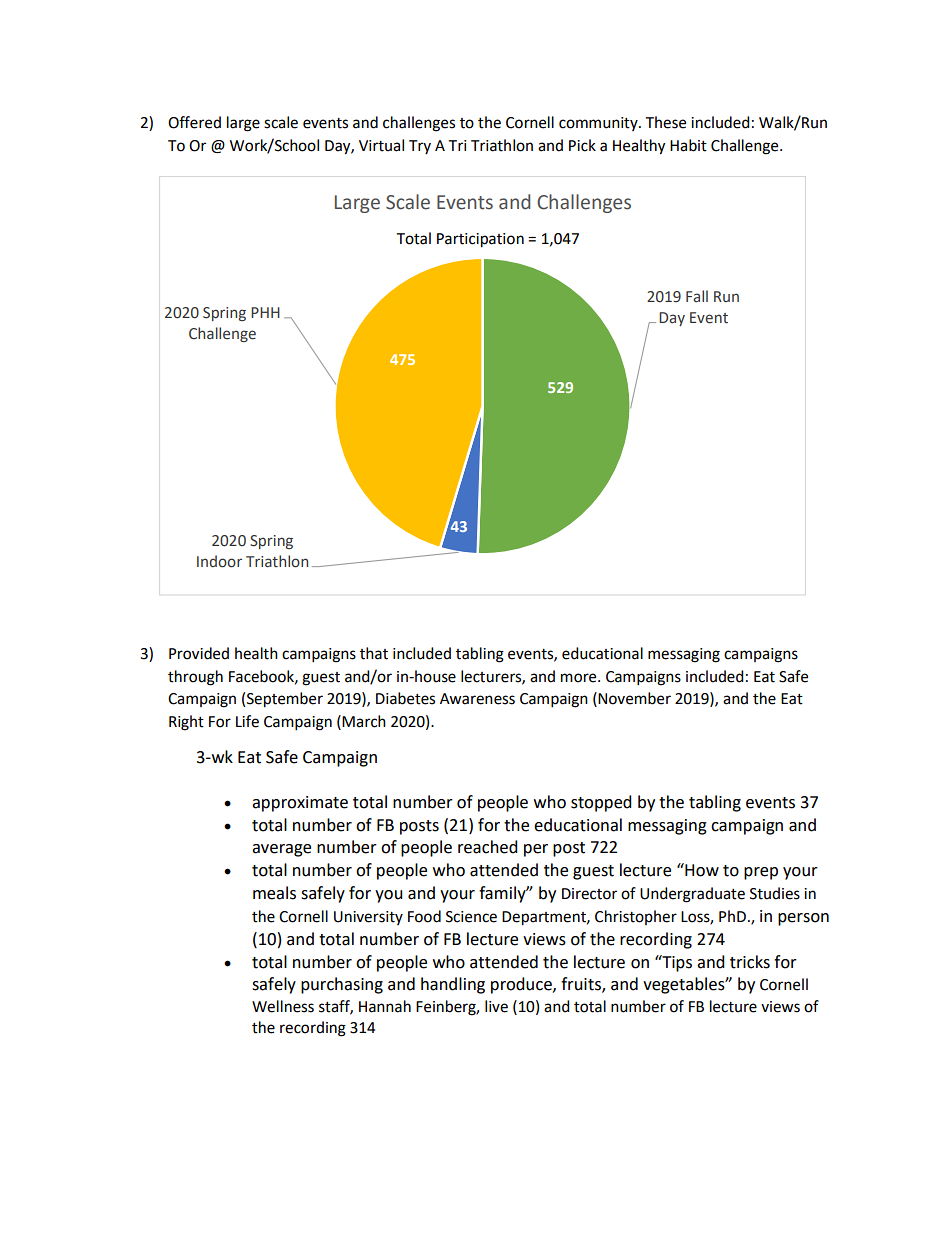  I want to click on Offered, so click(194, 122).
